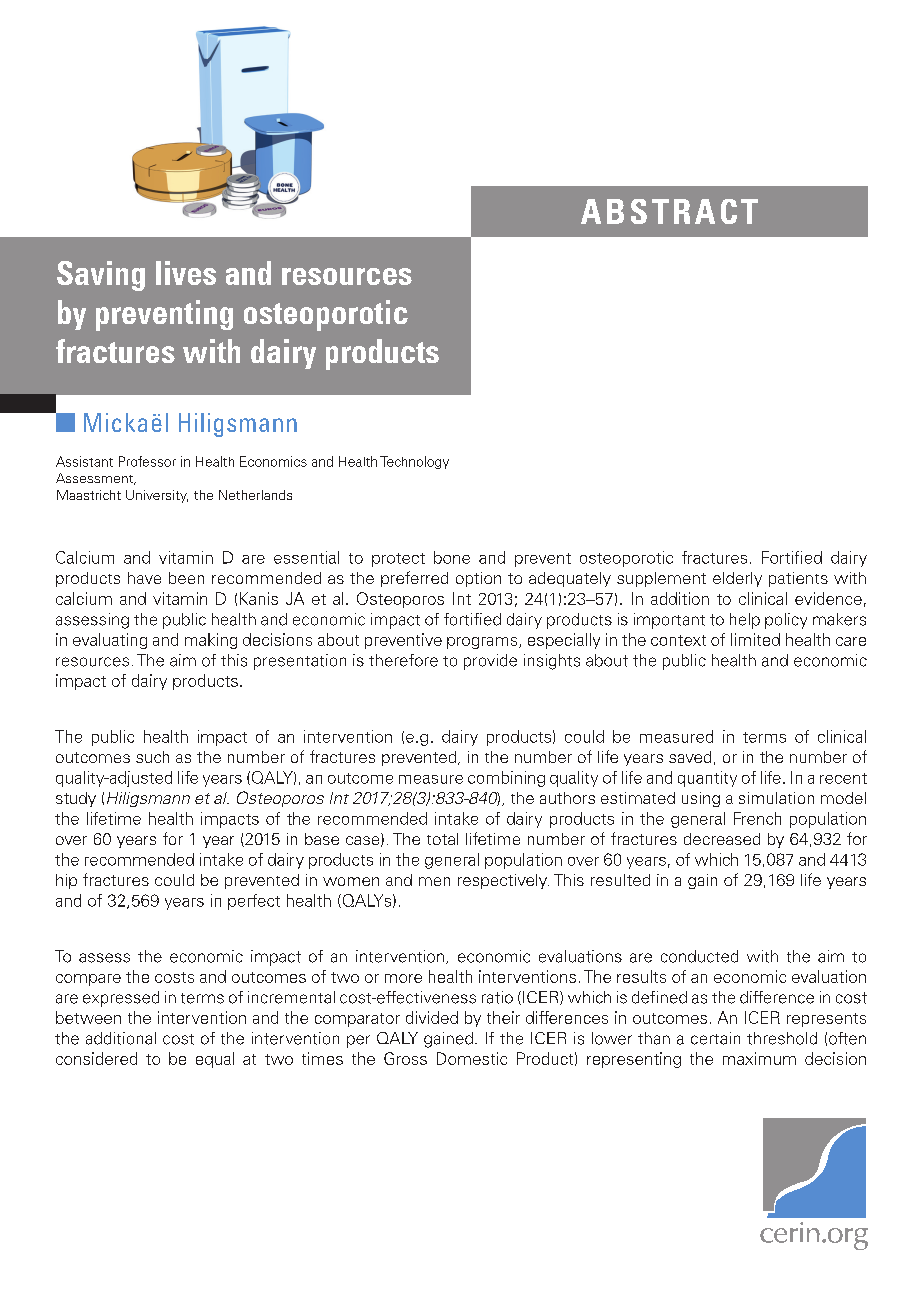 Image resolution: width=924 pixels, height=1308 pixels. I want to click on patients, so click(798, 579).
